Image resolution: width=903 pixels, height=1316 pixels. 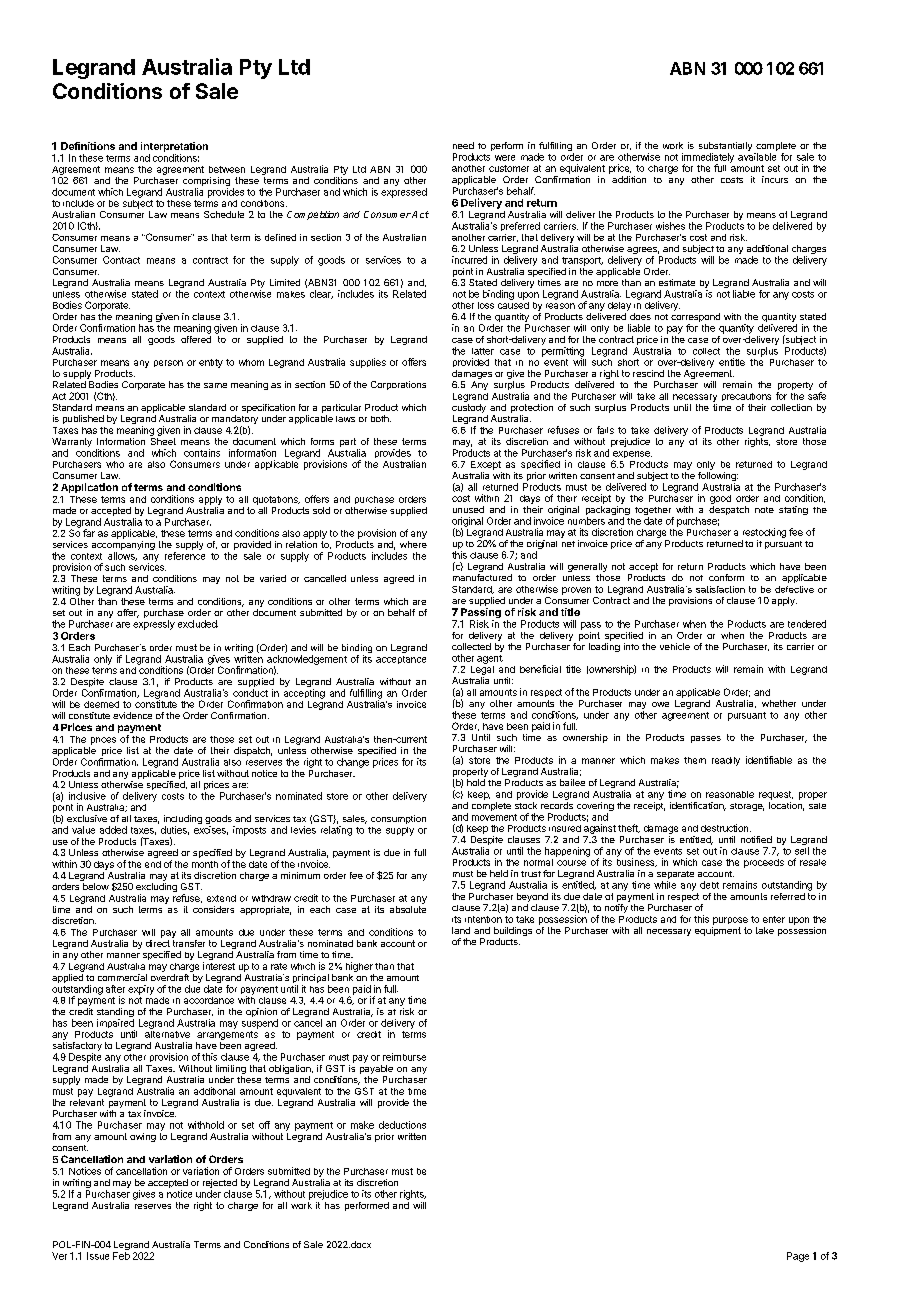 What do you see at coordinates (404, 193) in the screenshot?
I see `expressed` at bounding box center [404, 193].
